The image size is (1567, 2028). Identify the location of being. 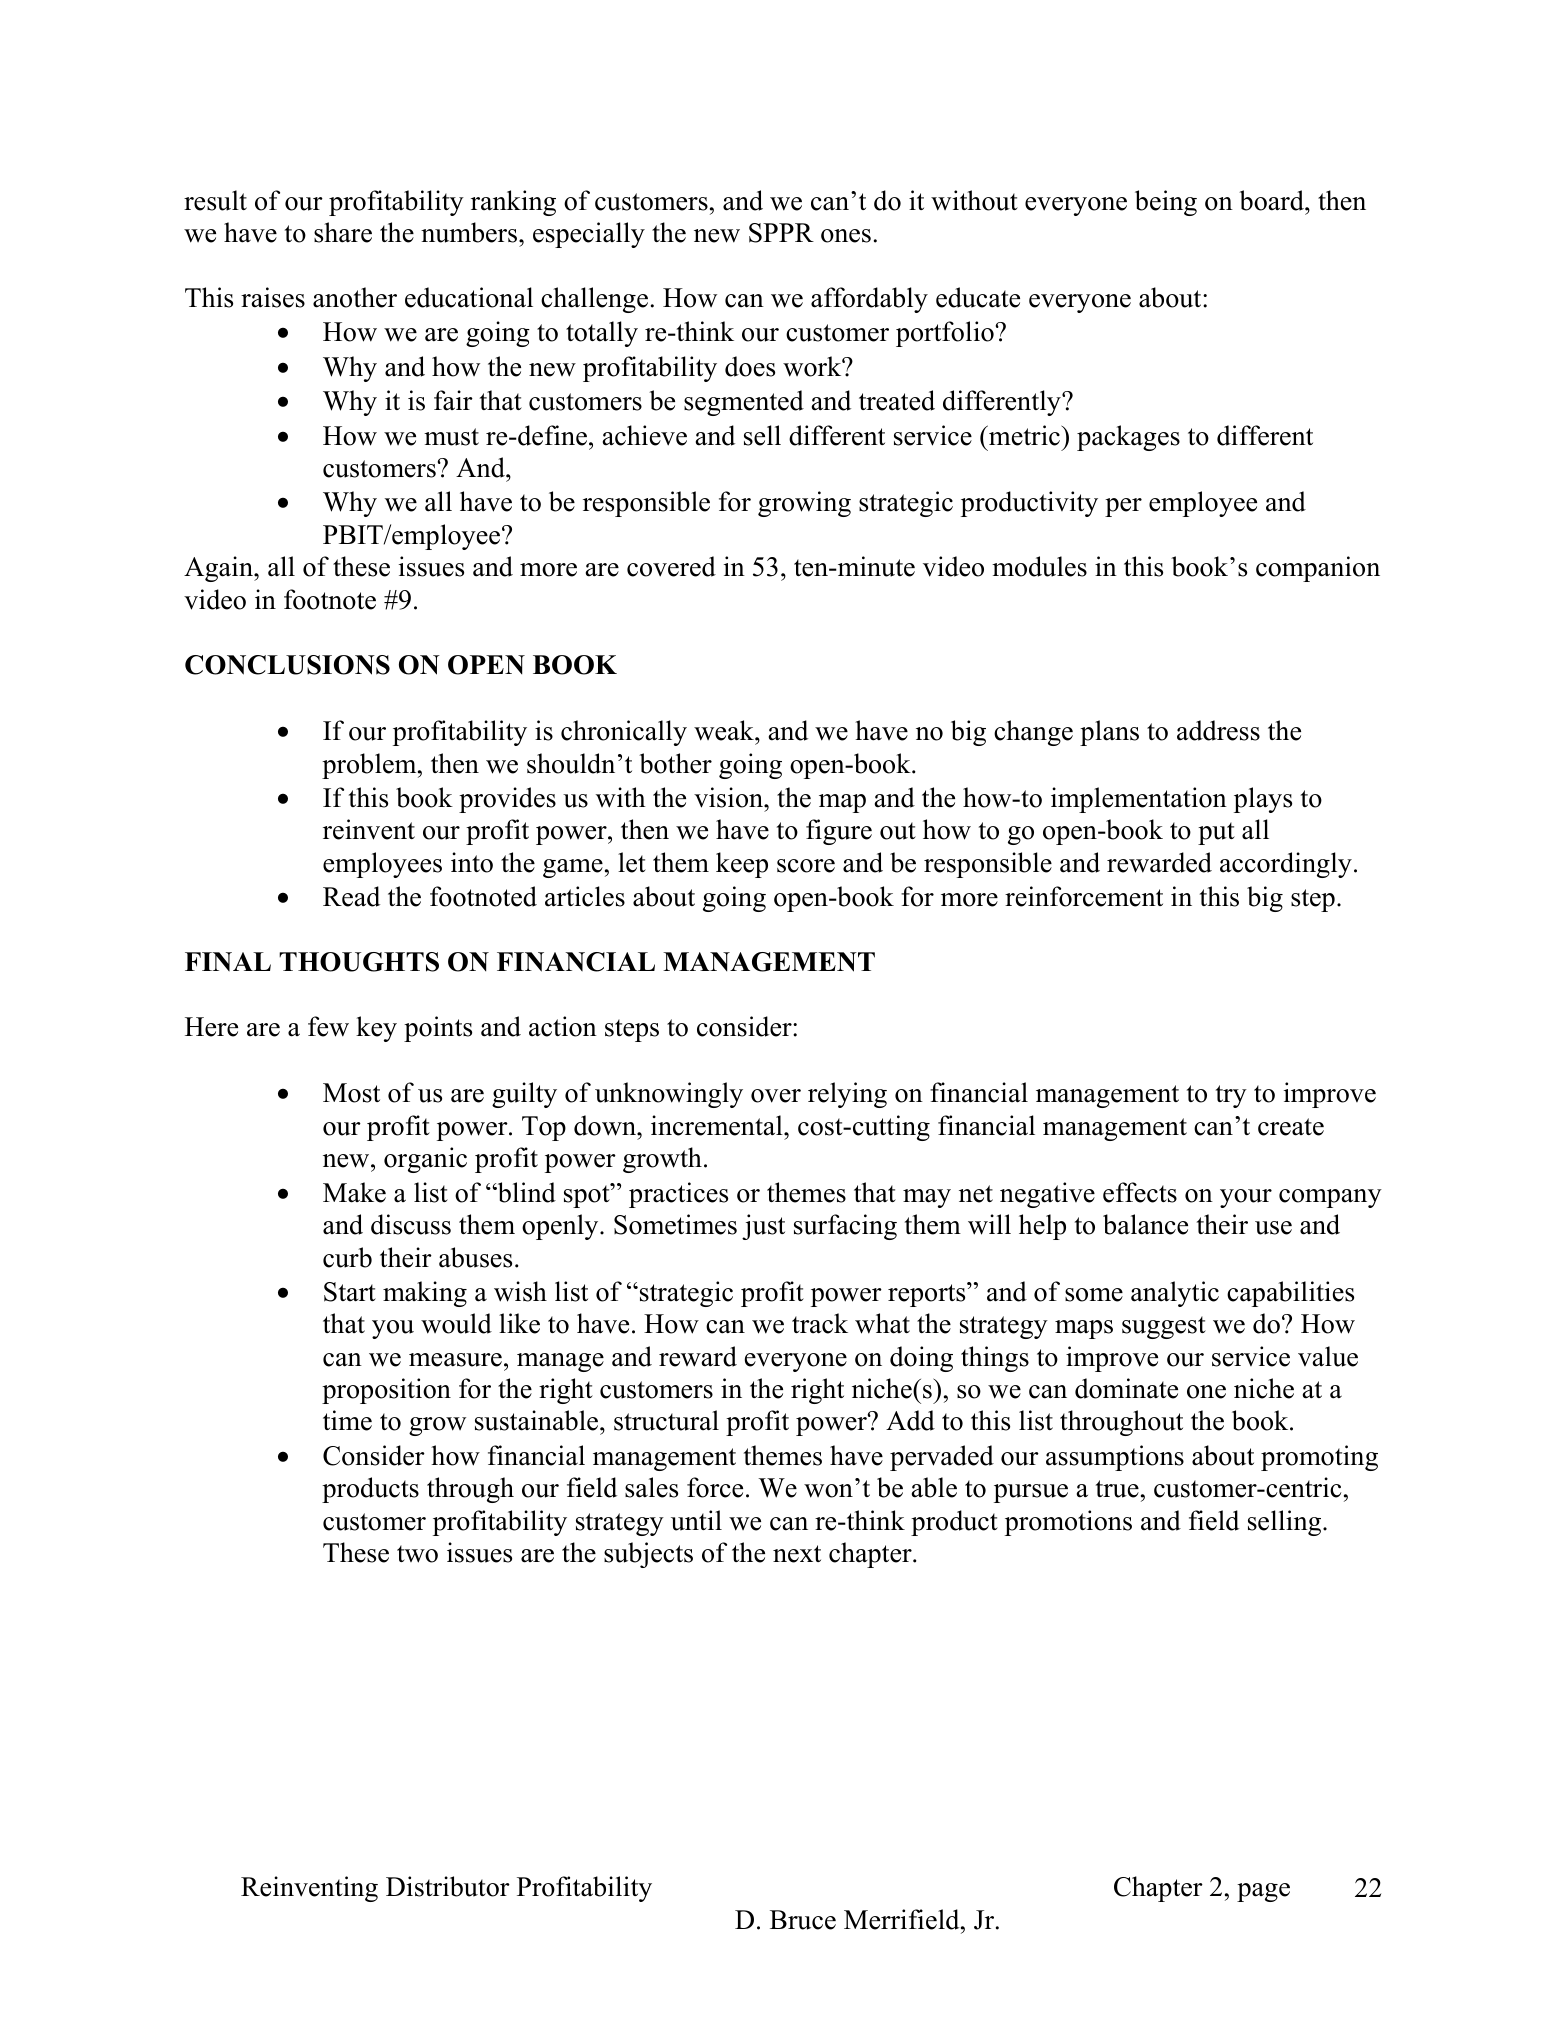
(1166, 203).
